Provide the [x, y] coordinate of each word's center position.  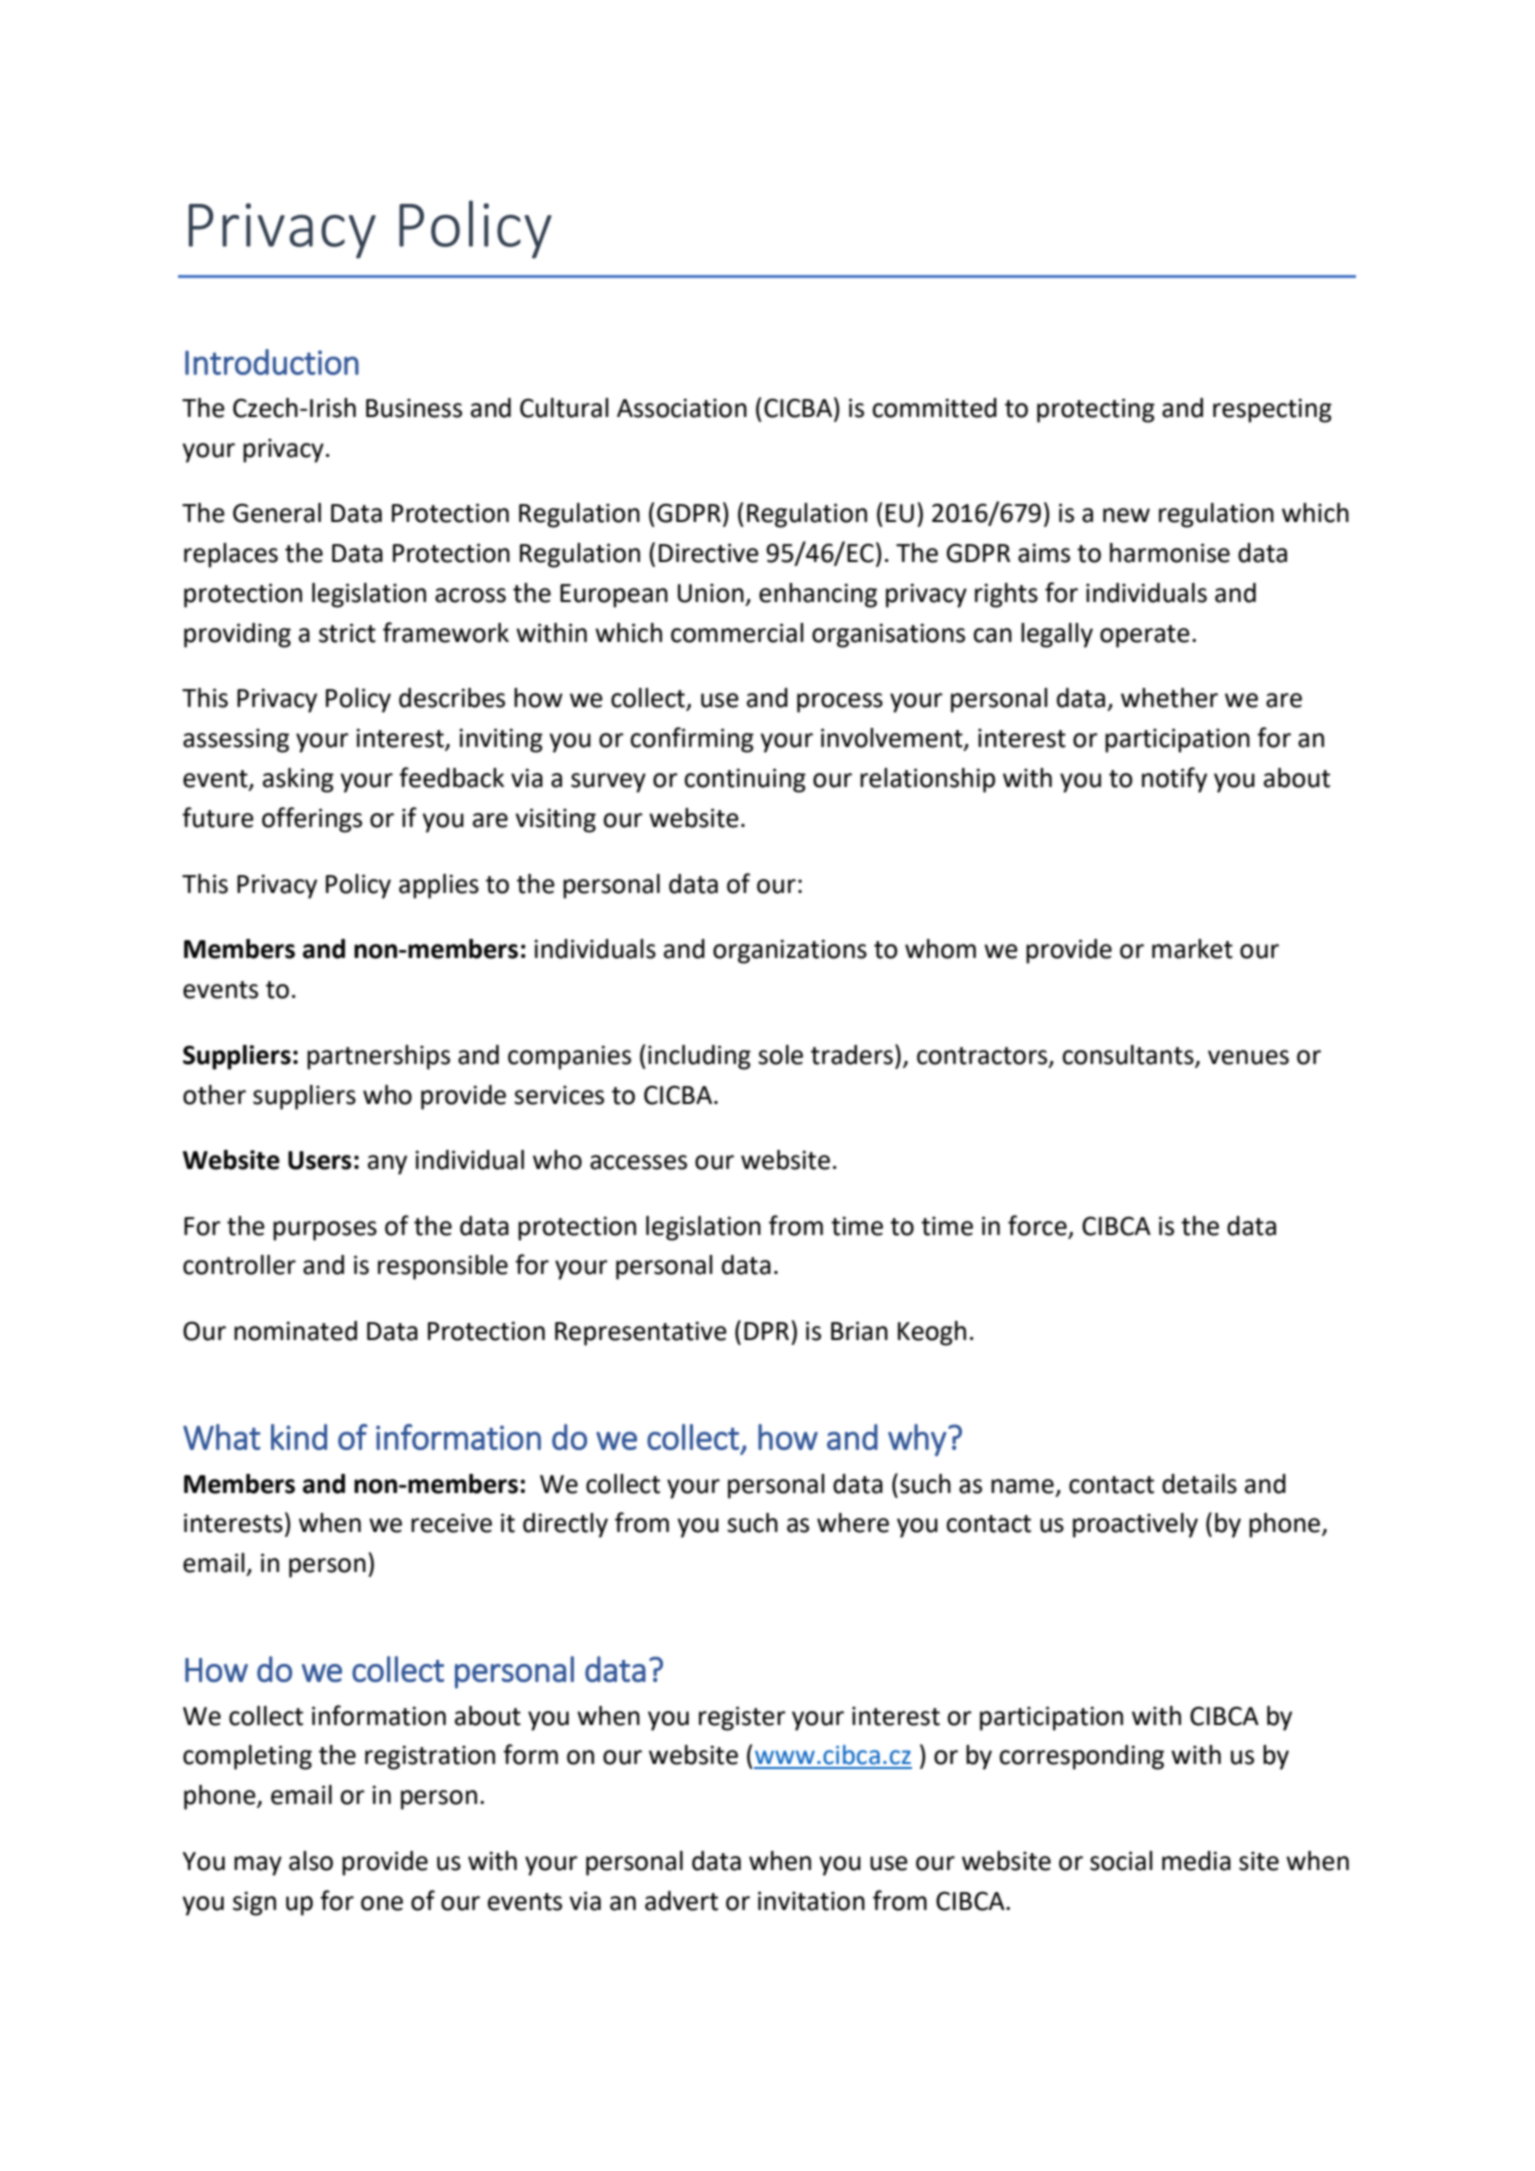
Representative [641, 1333]
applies [439, 886]
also [311, 1861]
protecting [1096, 410]
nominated [295, 1331]
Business [414, 408]
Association [682, 408]
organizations [790, 951]
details [1199, 1484]
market [1192, 949]
